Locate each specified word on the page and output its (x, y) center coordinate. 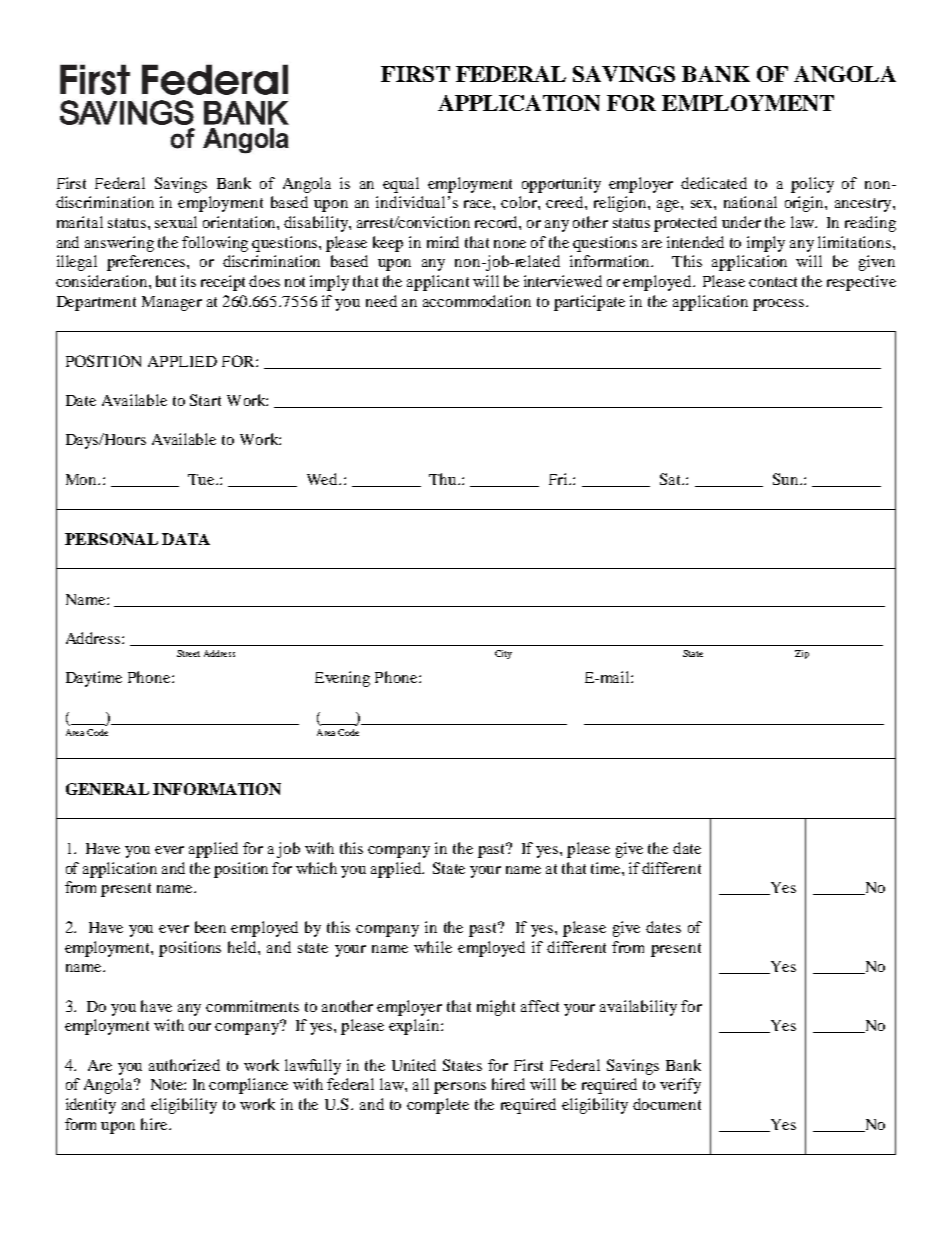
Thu (444, 479)
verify (680, 1086)
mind (443, 242)
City (503, 654)
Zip (802, 654)
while (433, 947)
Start (205, 400)
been (210, 927)
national (750, 202)
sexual (176, 222)
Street (188, 653)
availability (638, 1008)
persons (460, 1088)
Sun (787, 479)
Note (168, 1084)
